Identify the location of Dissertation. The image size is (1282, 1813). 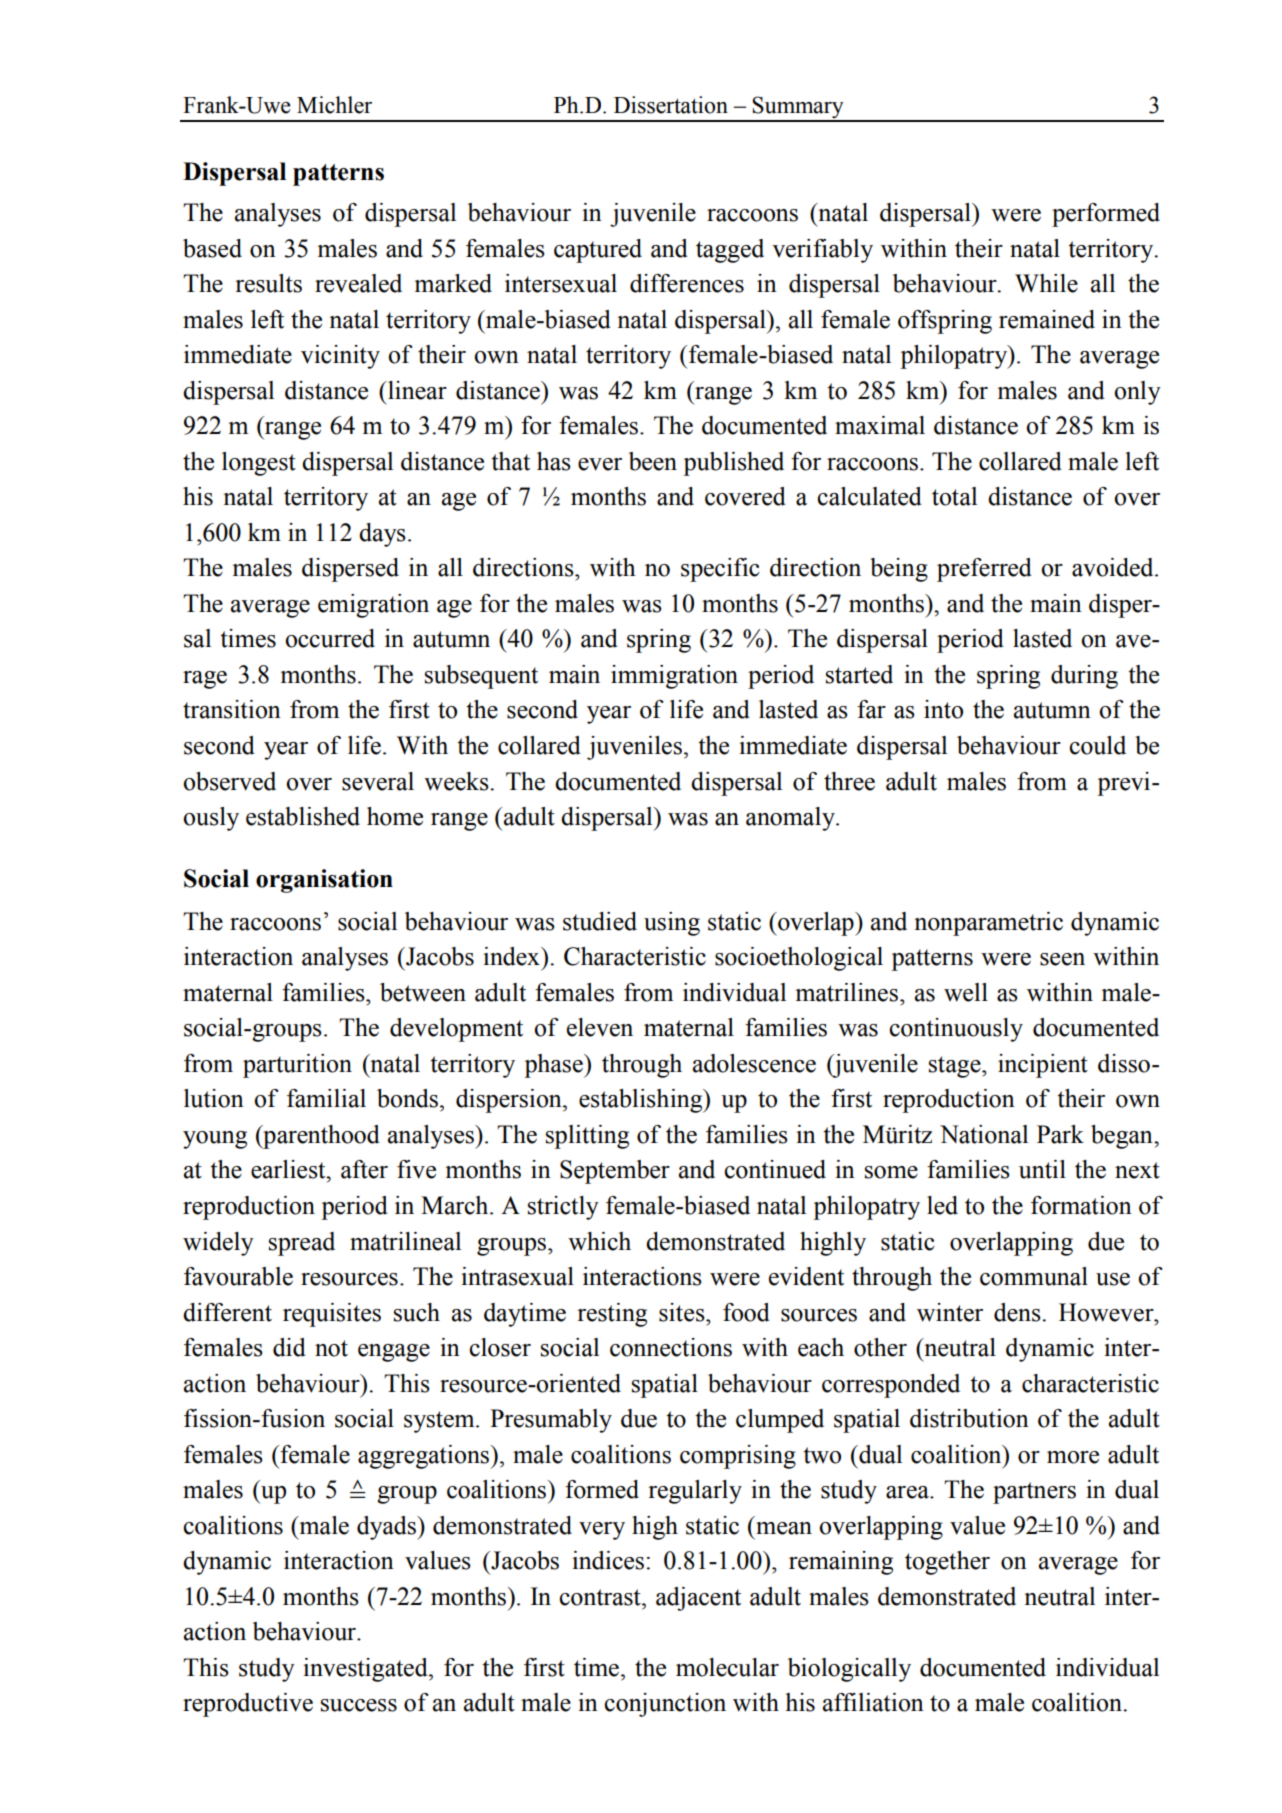
(671, 105).
